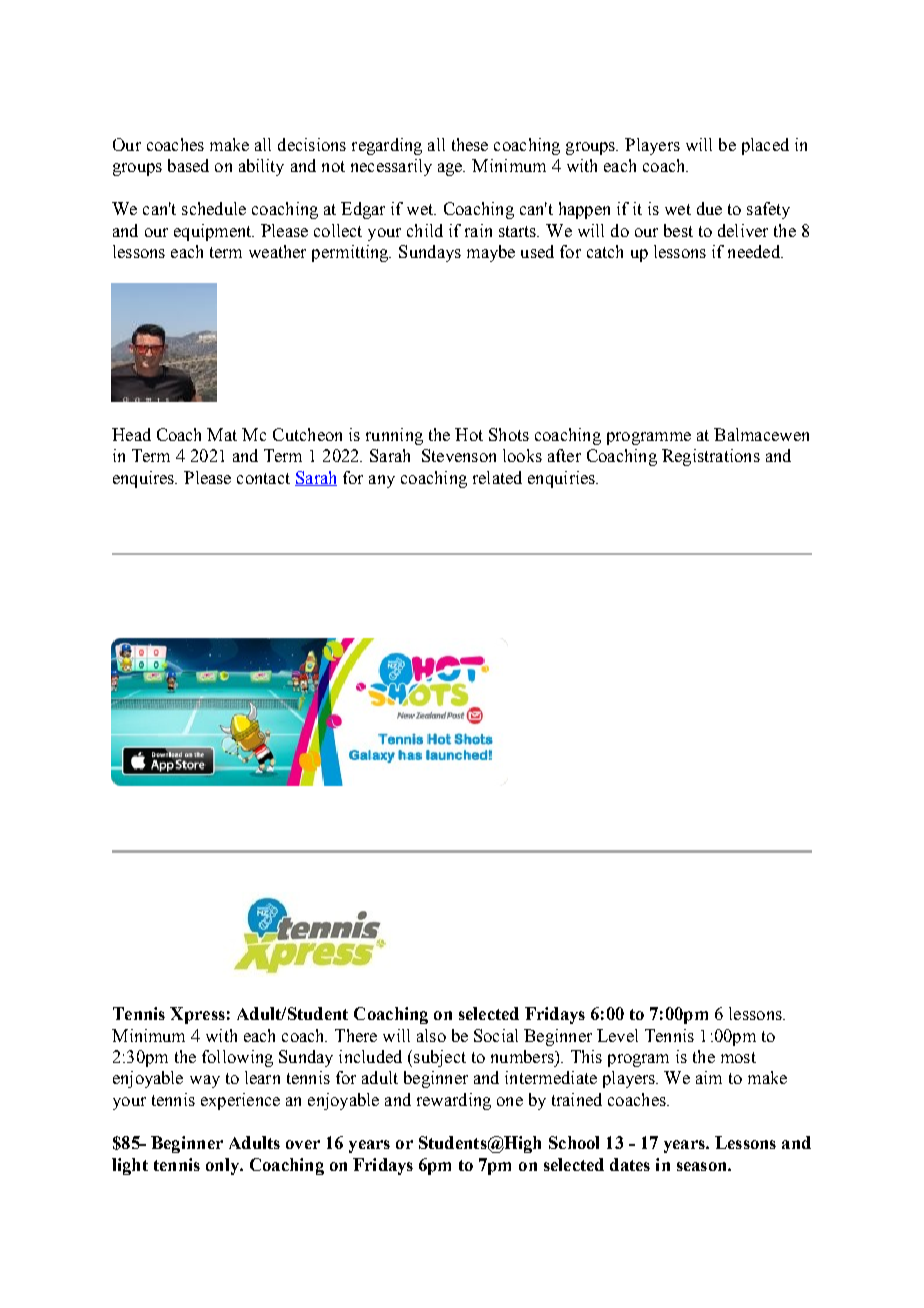 The height and width of the image is (1308, 924). What do you see at coordinates (459, 455) in the image?
I see `Stevenson` at bounding box center [459, 455].
